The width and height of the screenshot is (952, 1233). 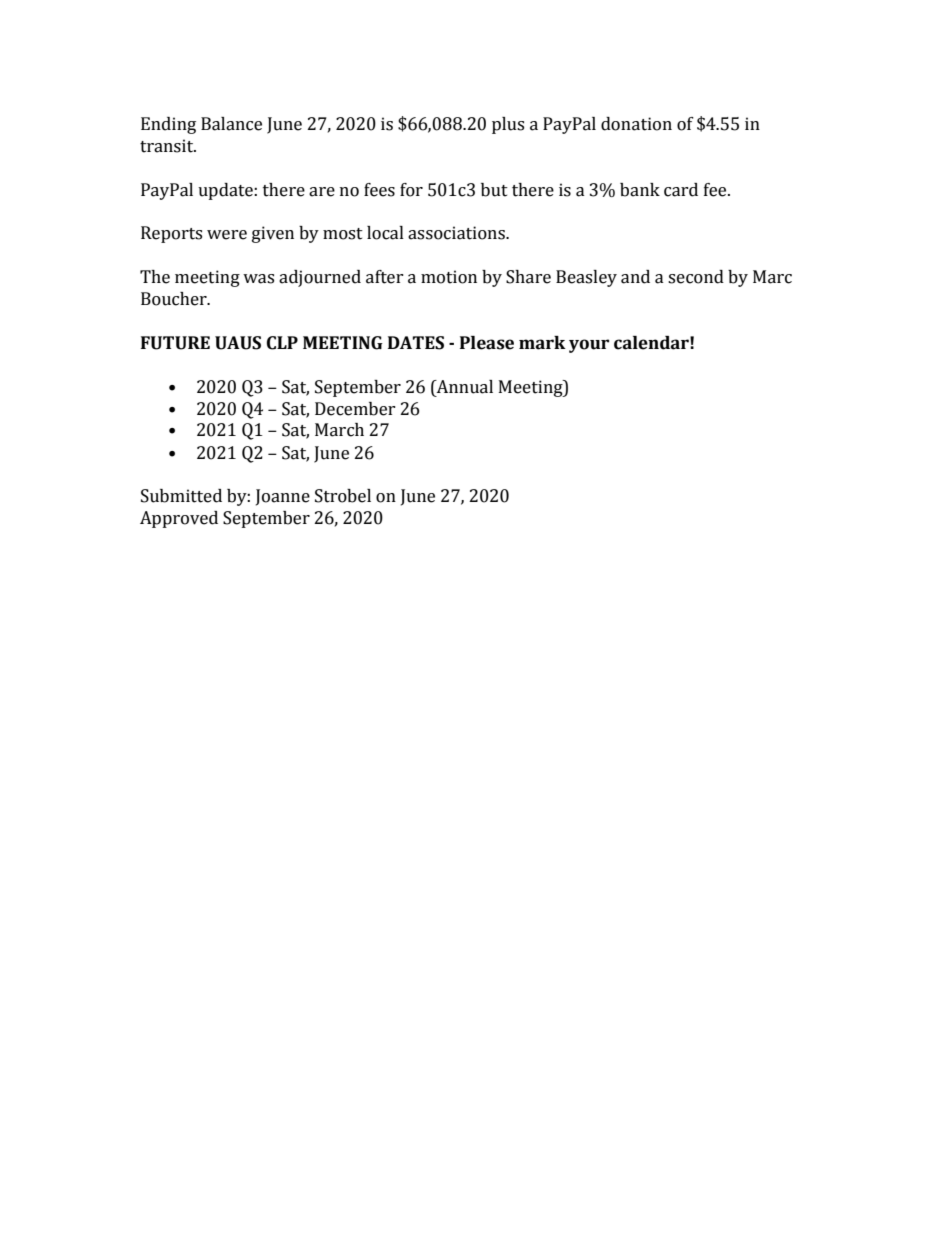 What do you see at coordinates (457, 233) in the screenshot?
I see `associations` at bounding box center [457, 233].
